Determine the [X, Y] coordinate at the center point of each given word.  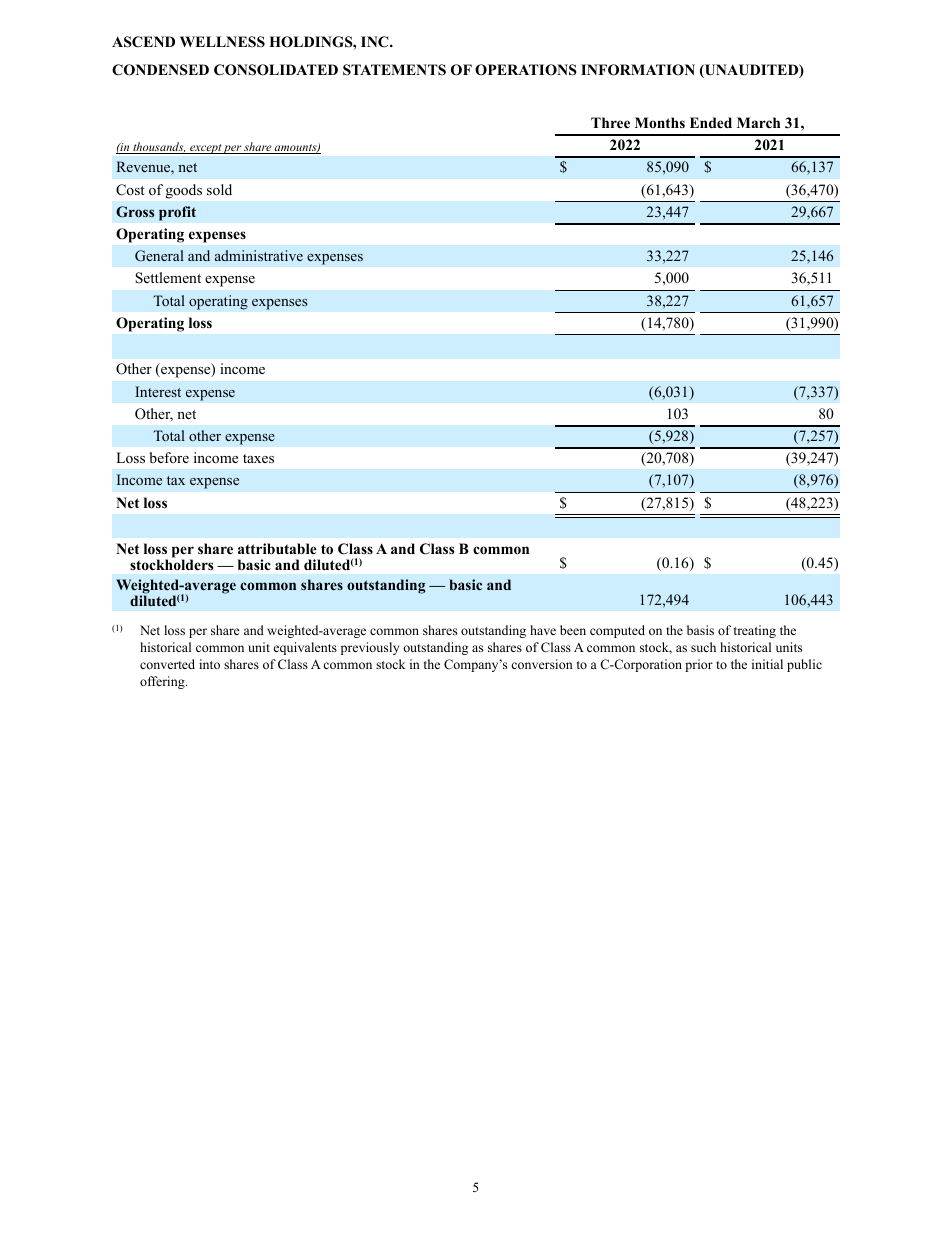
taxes [258, 458]
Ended [711, 122]
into [209, 664]
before [169, 457]
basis [700, 630]
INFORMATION [638, 70]
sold [219, 189]
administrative [259, 255]
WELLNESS [222, 42]
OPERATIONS [526, 70]
